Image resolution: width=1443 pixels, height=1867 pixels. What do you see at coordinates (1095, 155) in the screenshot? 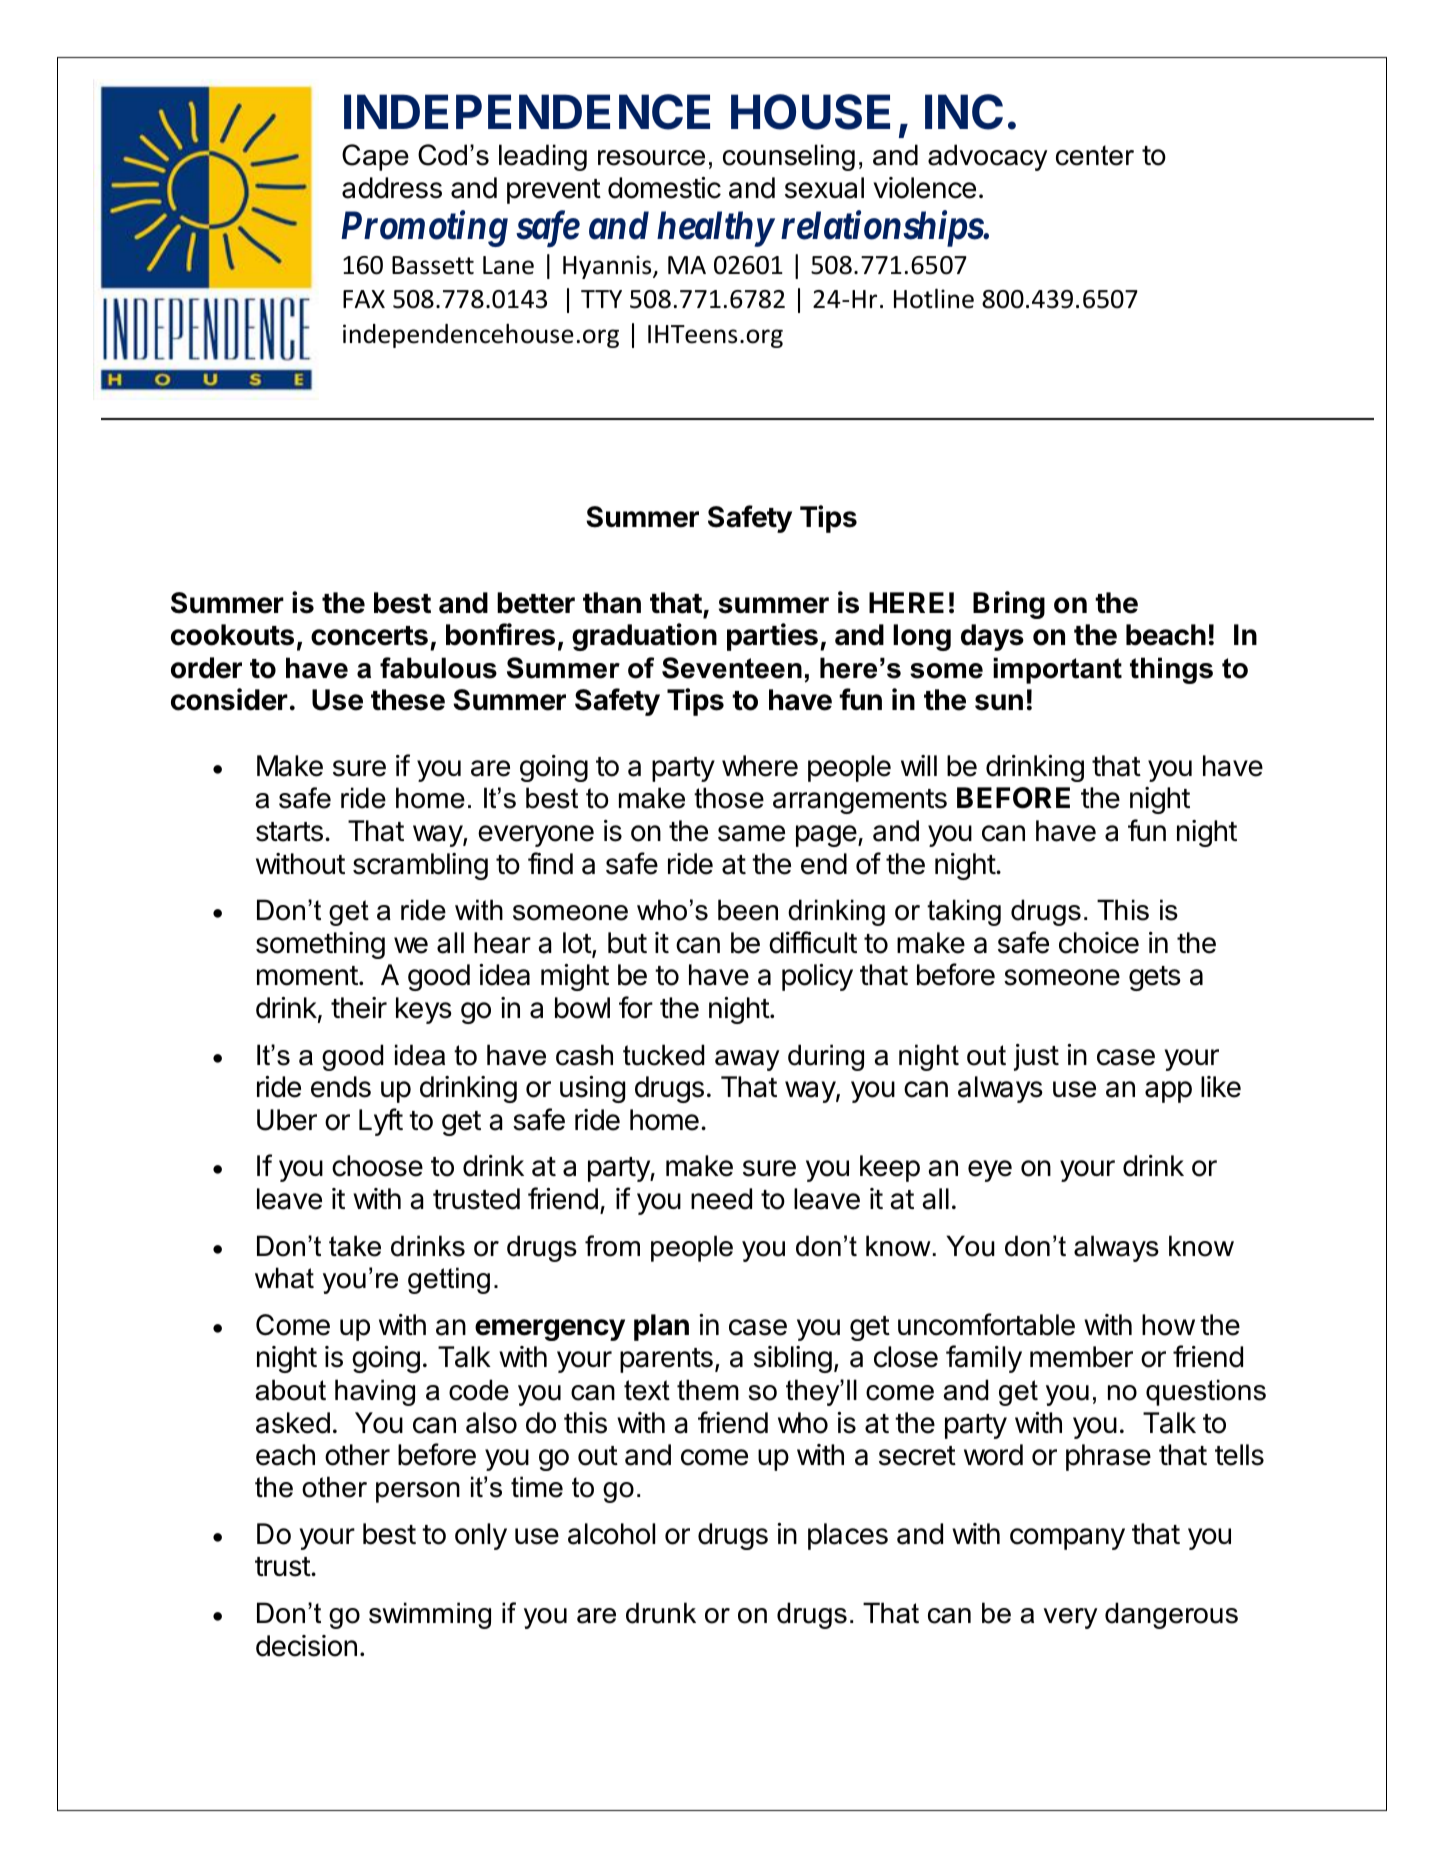
I see `center` at bounding box center [1095, 155].
